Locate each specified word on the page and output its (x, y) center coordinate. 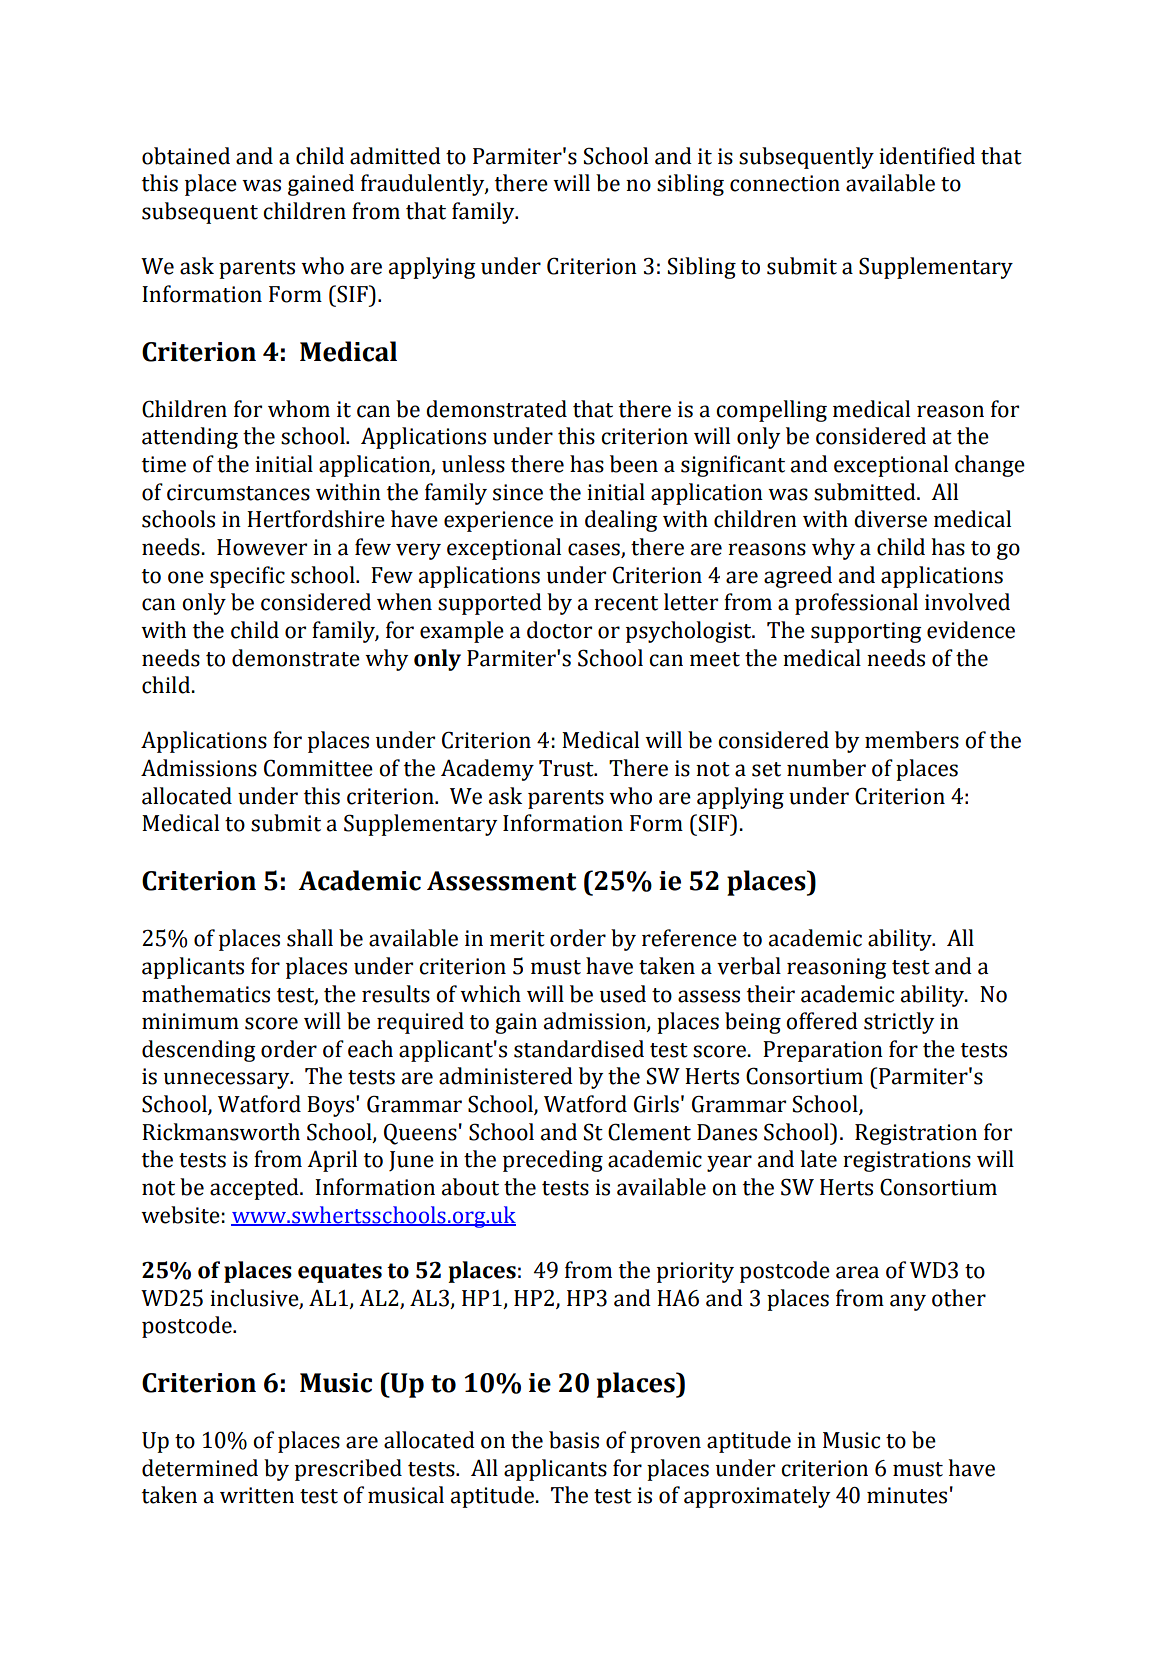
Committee (318, 768)
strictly (899, 1023)
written (257, 1495)
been (634, 464)
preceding (553, 1161)
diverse (890, 519)
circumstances (238, 492)
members (912, 740)
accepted (255, 1189)
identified (927, 156)
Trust (567, 768)
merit (517, 938)
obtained (186, 156)
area (857, 1272)
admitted (395, 156)
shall (310, 938)
